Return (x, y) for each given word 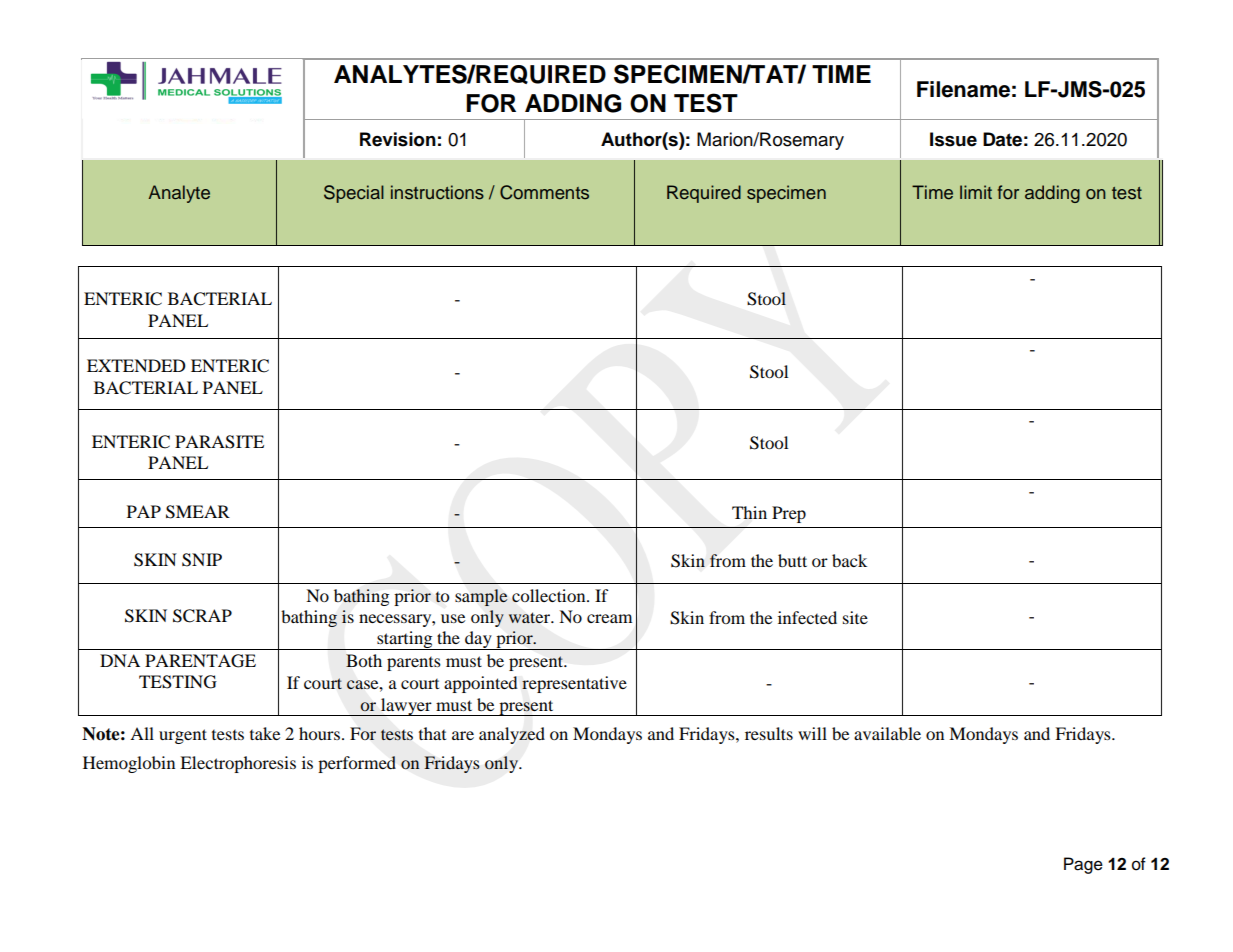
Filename (963, 89)
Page (1083, 865)
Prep (789, 514)
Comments (544, 192)
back (849, 560)
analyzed (512, 735)
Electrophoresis (238, 764)
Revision (398, 139)
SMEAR (198, 512)
